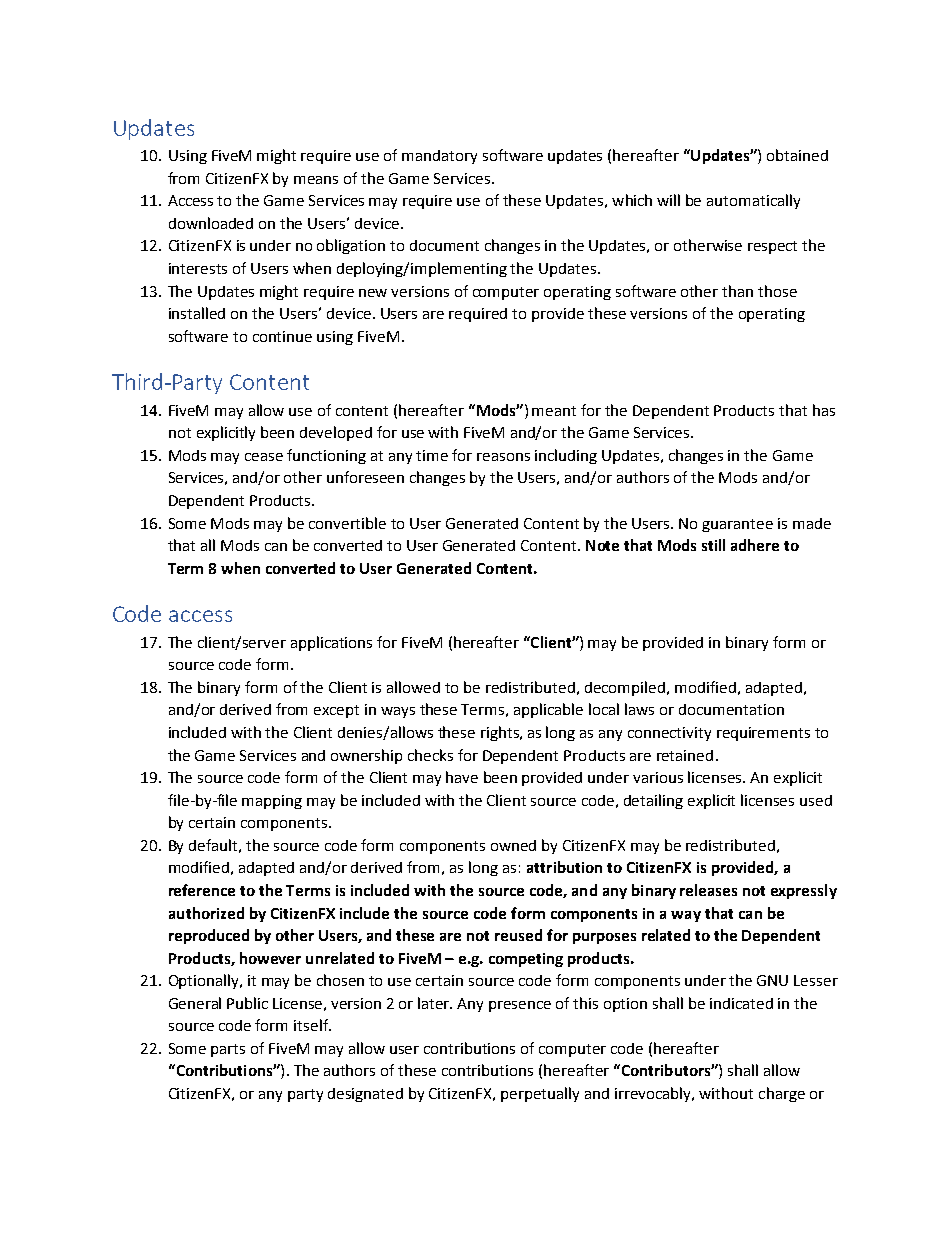 This document has width=952, height=1233. I want to click on except, so click(336, 711).
